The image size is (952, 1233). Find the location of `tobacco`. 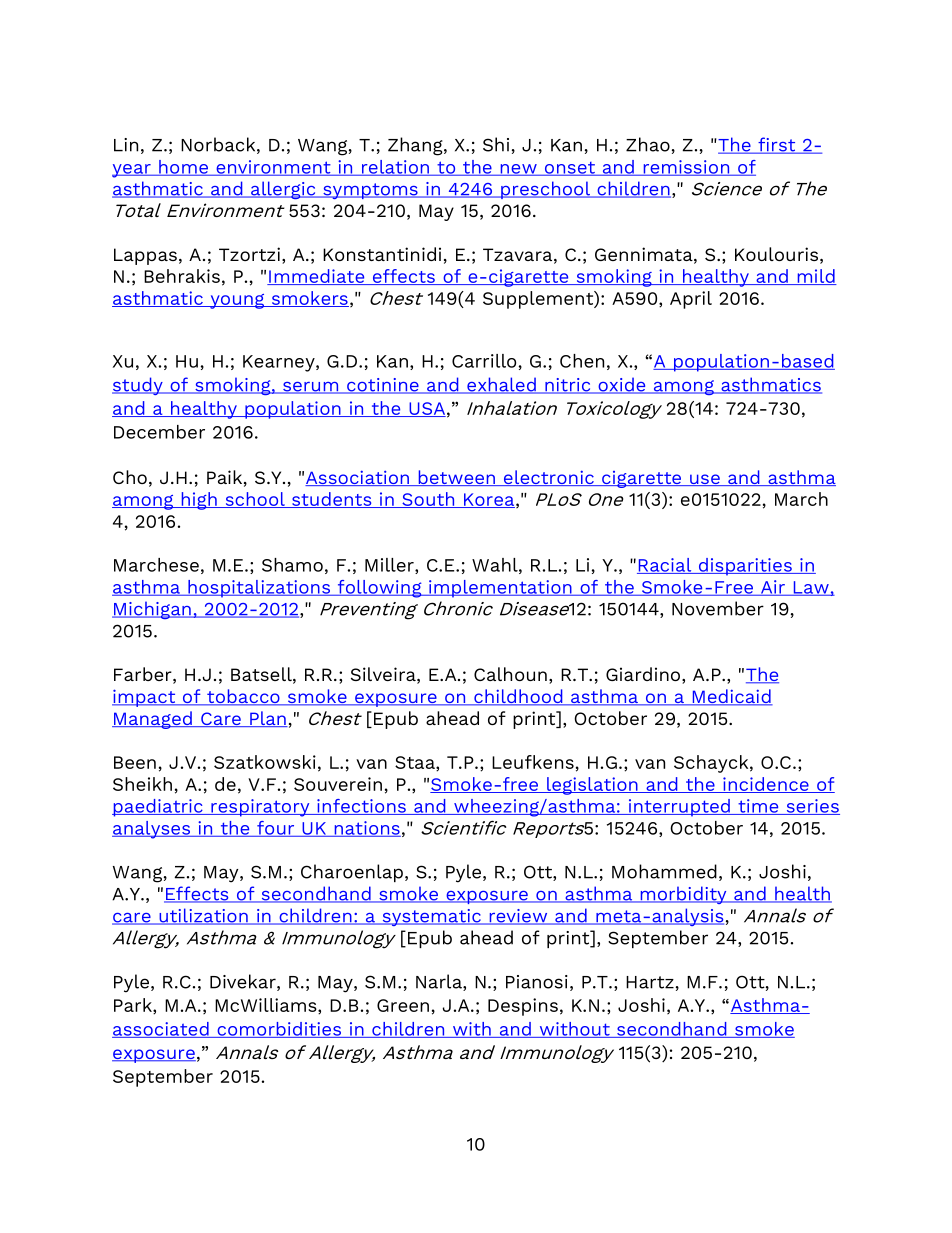

tobacco is located at coordinates (243, 697).
